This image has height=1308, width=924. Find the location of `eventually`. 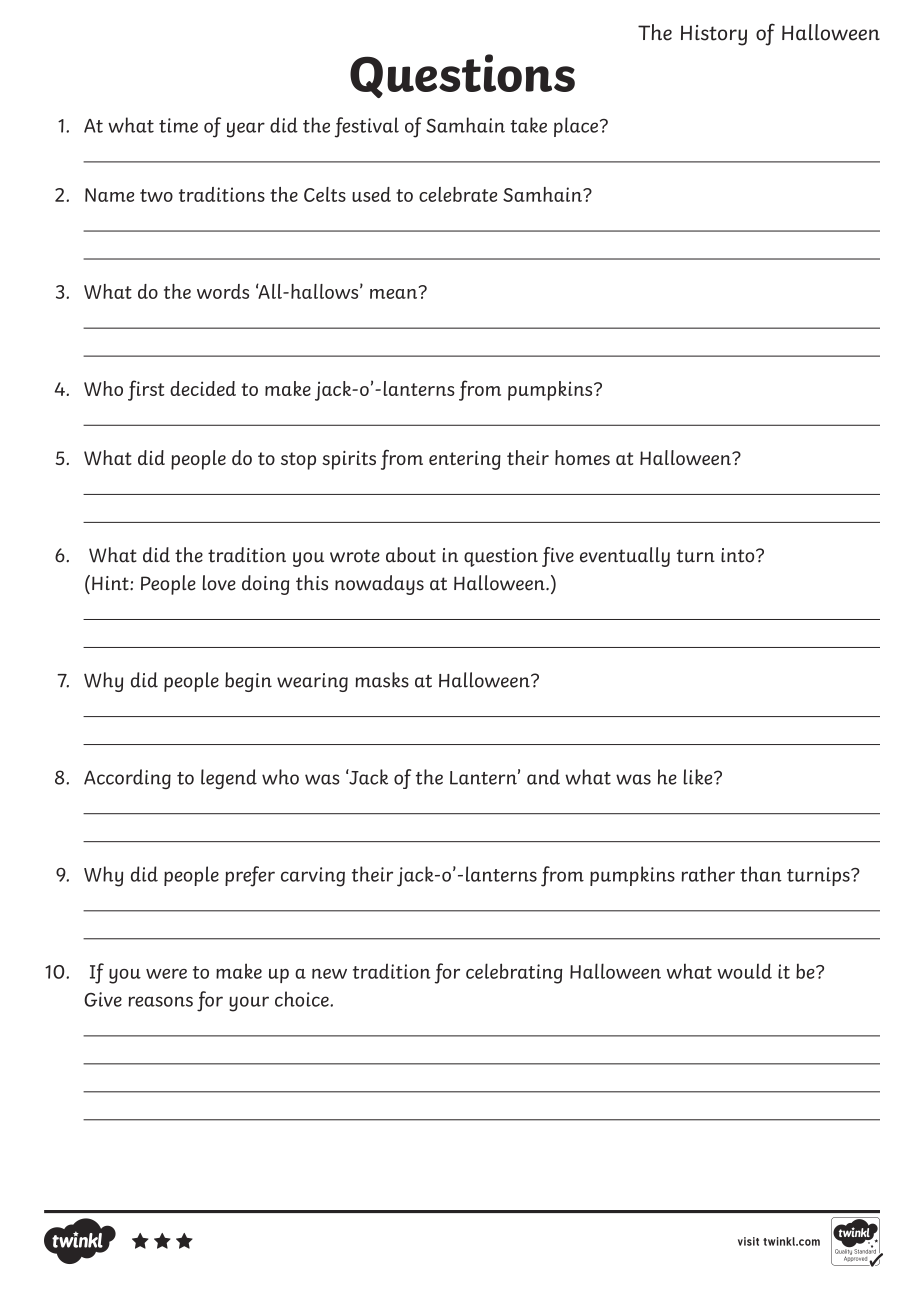

eventually is located at coordinates (625, 557).
